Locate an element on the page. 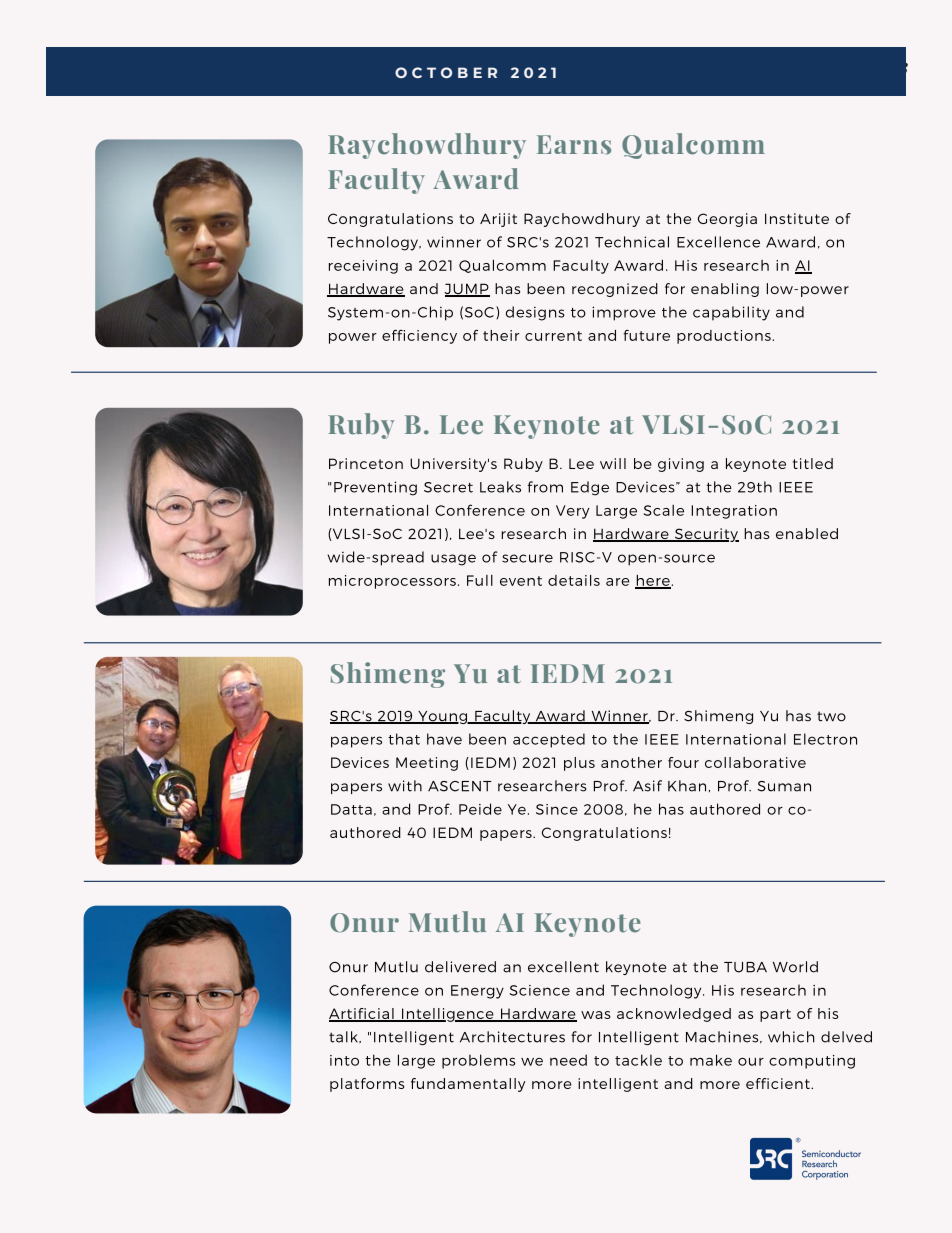 The image size is (952, 1233). microprocessors is located at coordinates (392, 582).
